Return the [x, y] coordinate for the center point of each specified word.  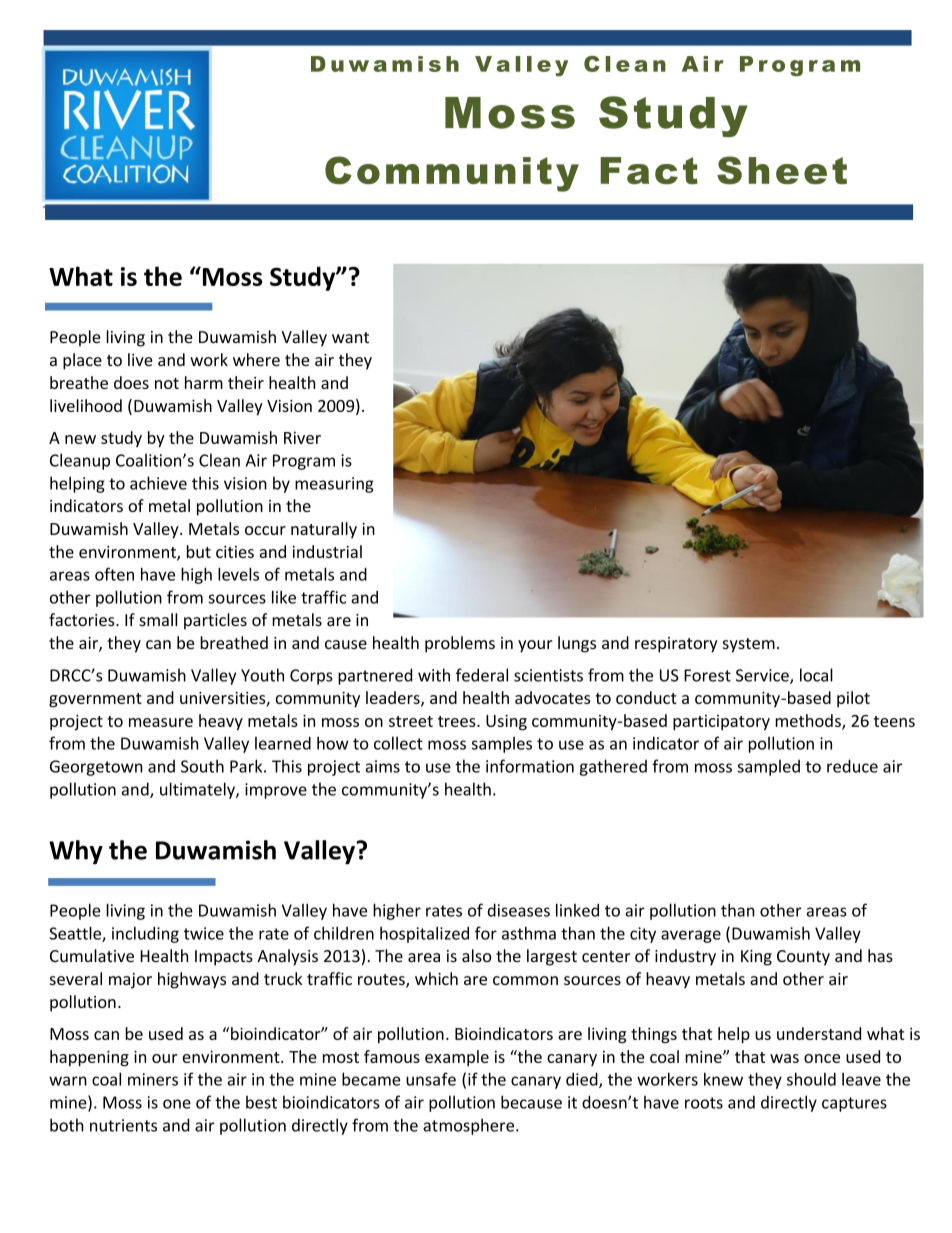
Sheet [782, 170]
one [177, 1104]
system [749, 645]
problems [460, 644]
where [256, 359]
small [158, 619]
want [350, 337]
